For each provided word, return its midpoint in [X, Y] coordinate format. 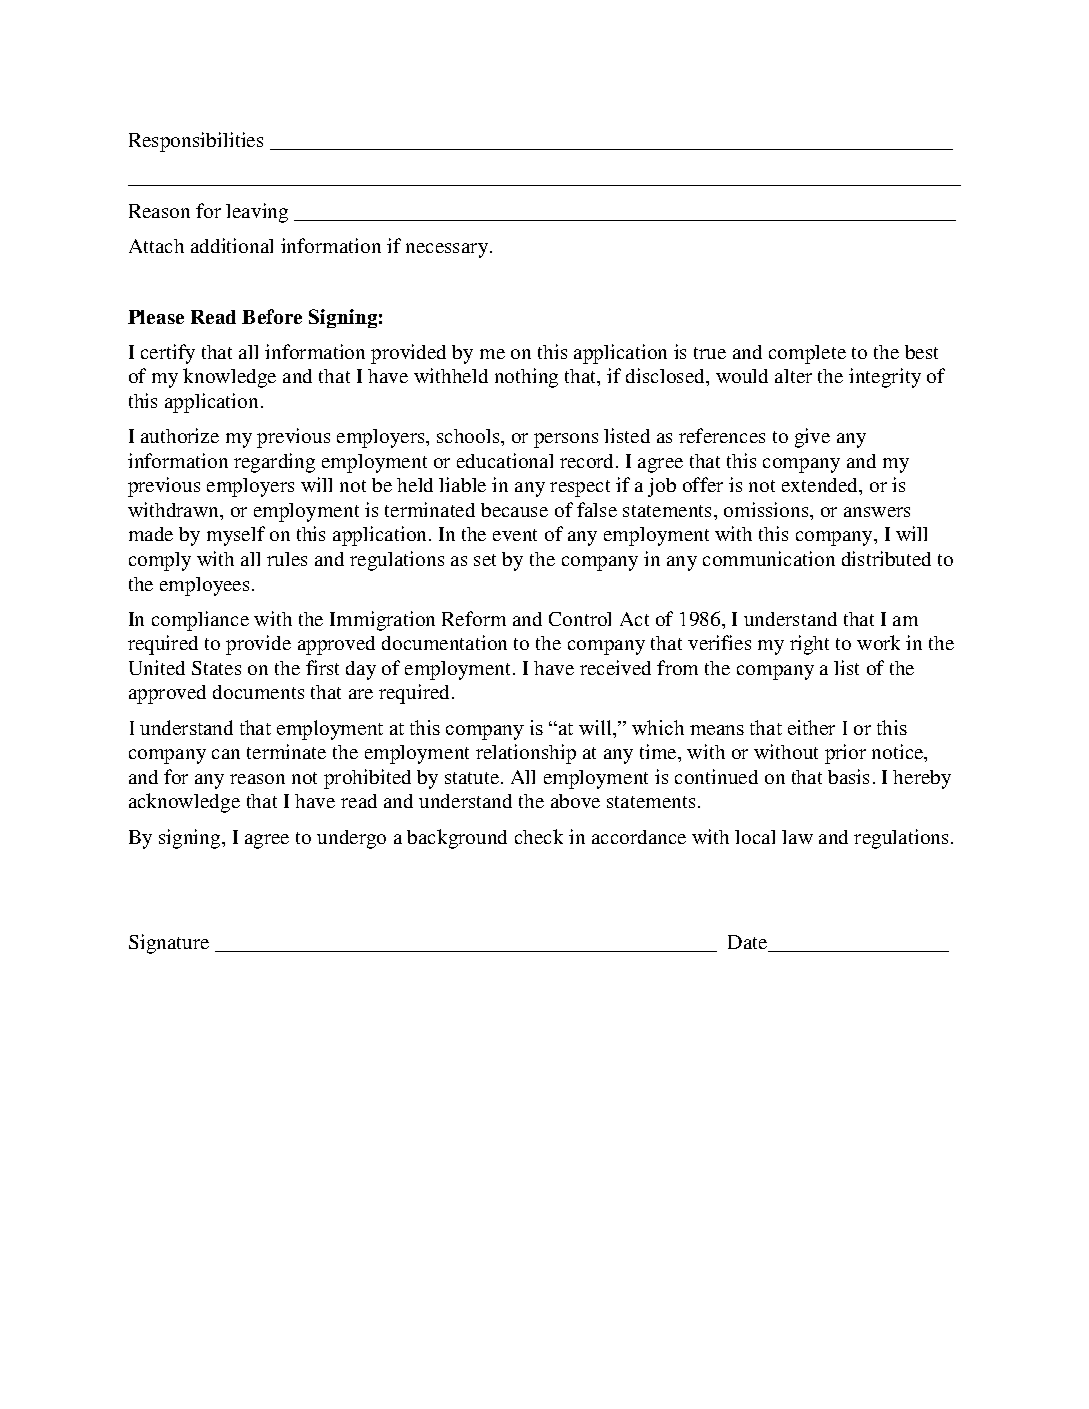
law [797, 837]
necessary [448, 250]
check [539, 836]
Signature [169, 944]
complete [807, 354]
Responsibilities [196, 142]
